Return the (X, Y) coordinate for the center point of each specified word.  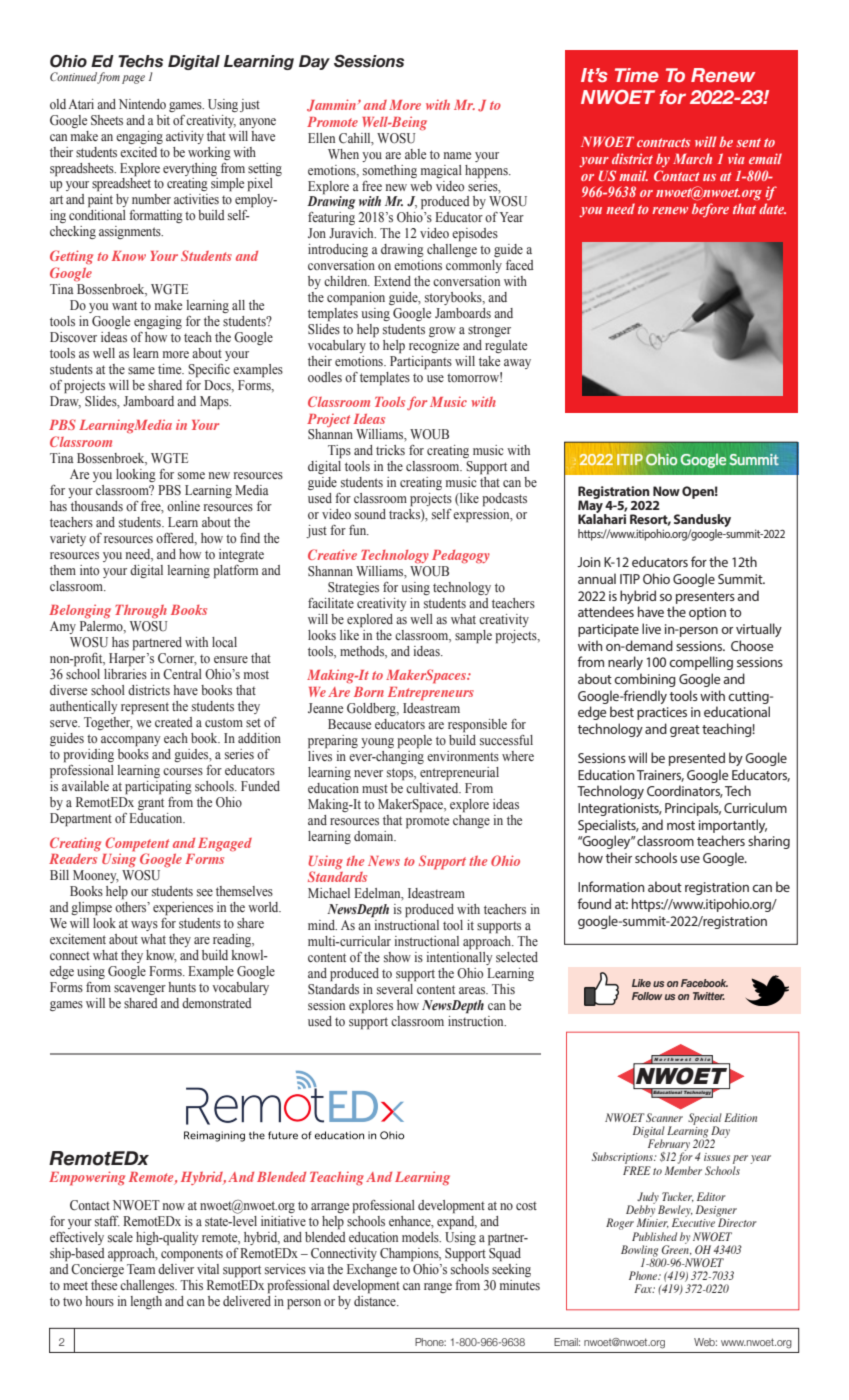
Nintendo (142, 104)
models (421, 1237)
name (457, 155)
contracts (664, 142)
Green (676, 1249)
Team (141, 1269)
